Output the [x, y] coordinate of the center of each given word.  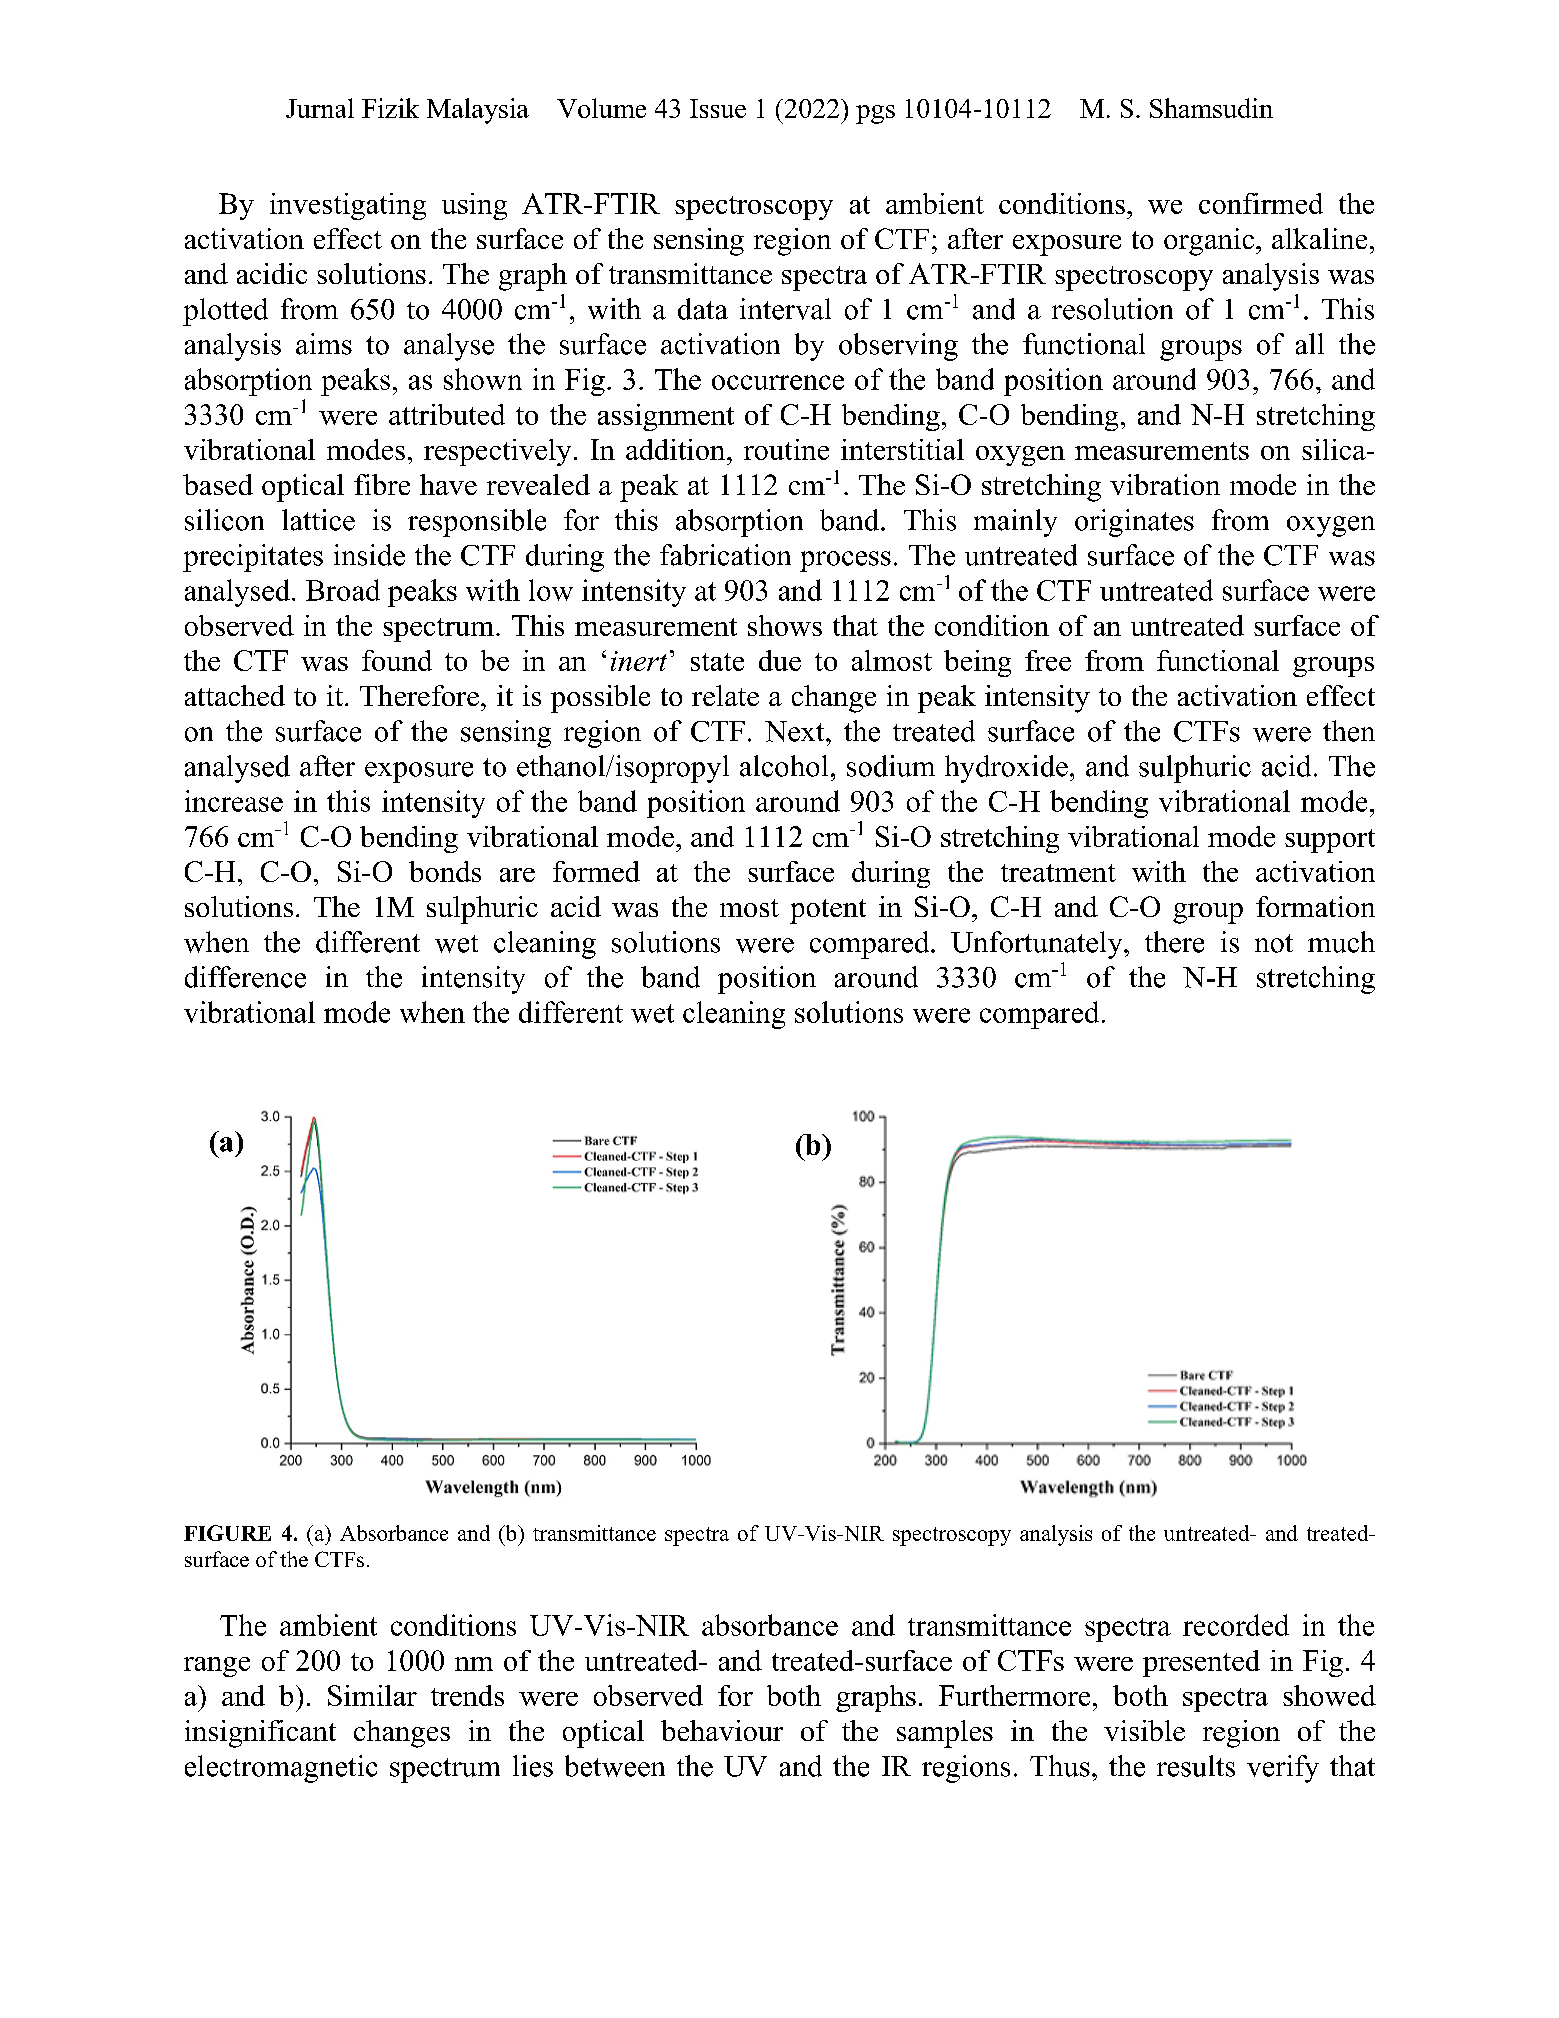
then [1349, 731]
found [397, 660]
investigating [348, 206]
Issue [718, 108]
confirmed [1261, 203]
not [1274, 943]
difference [245, 977]
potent [828, 911]
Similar [372, 1695]
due [780, 660]
